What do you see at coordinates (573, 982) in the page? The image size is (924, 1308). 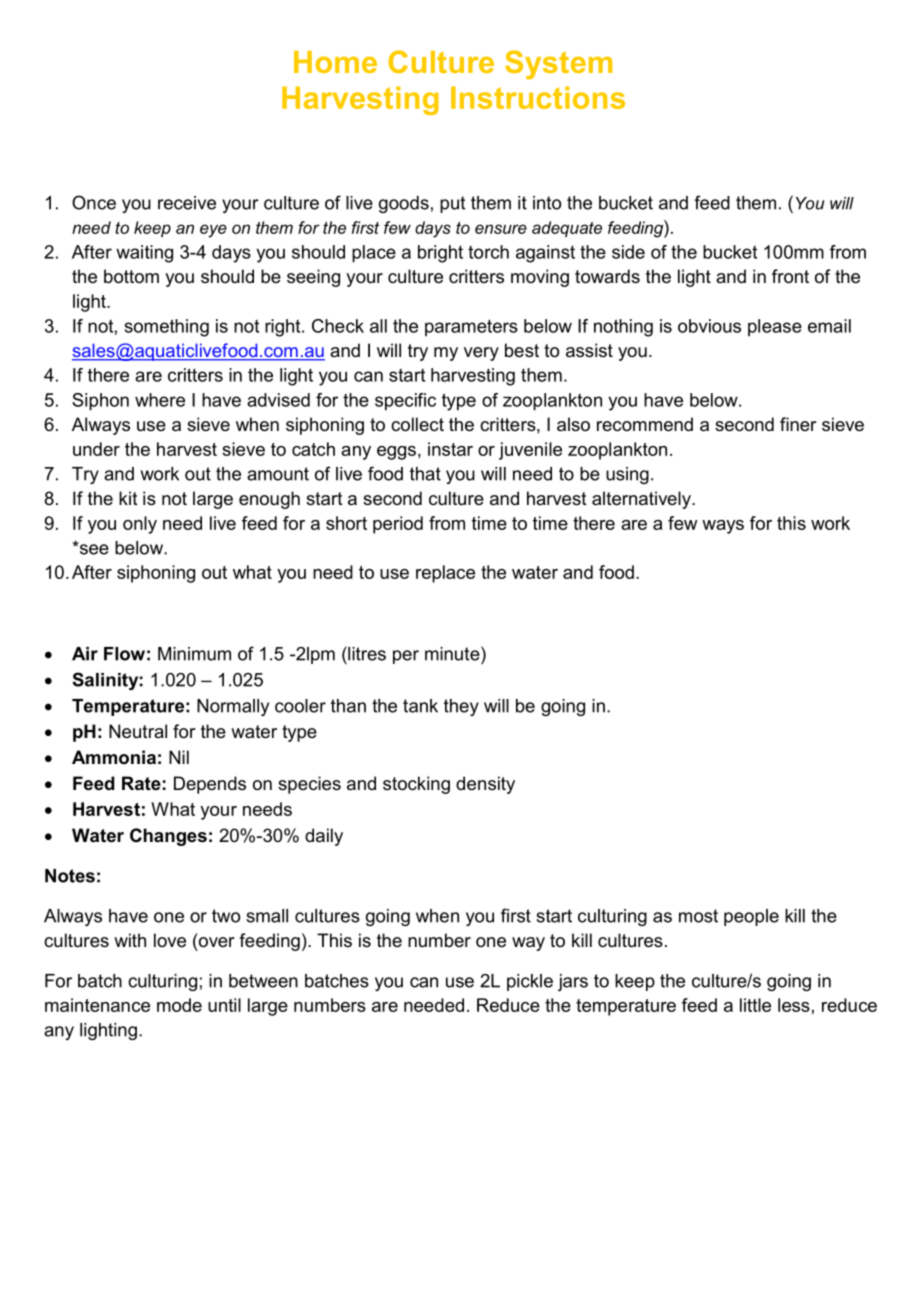 I see `jars` at bounding box center [573, 982].
